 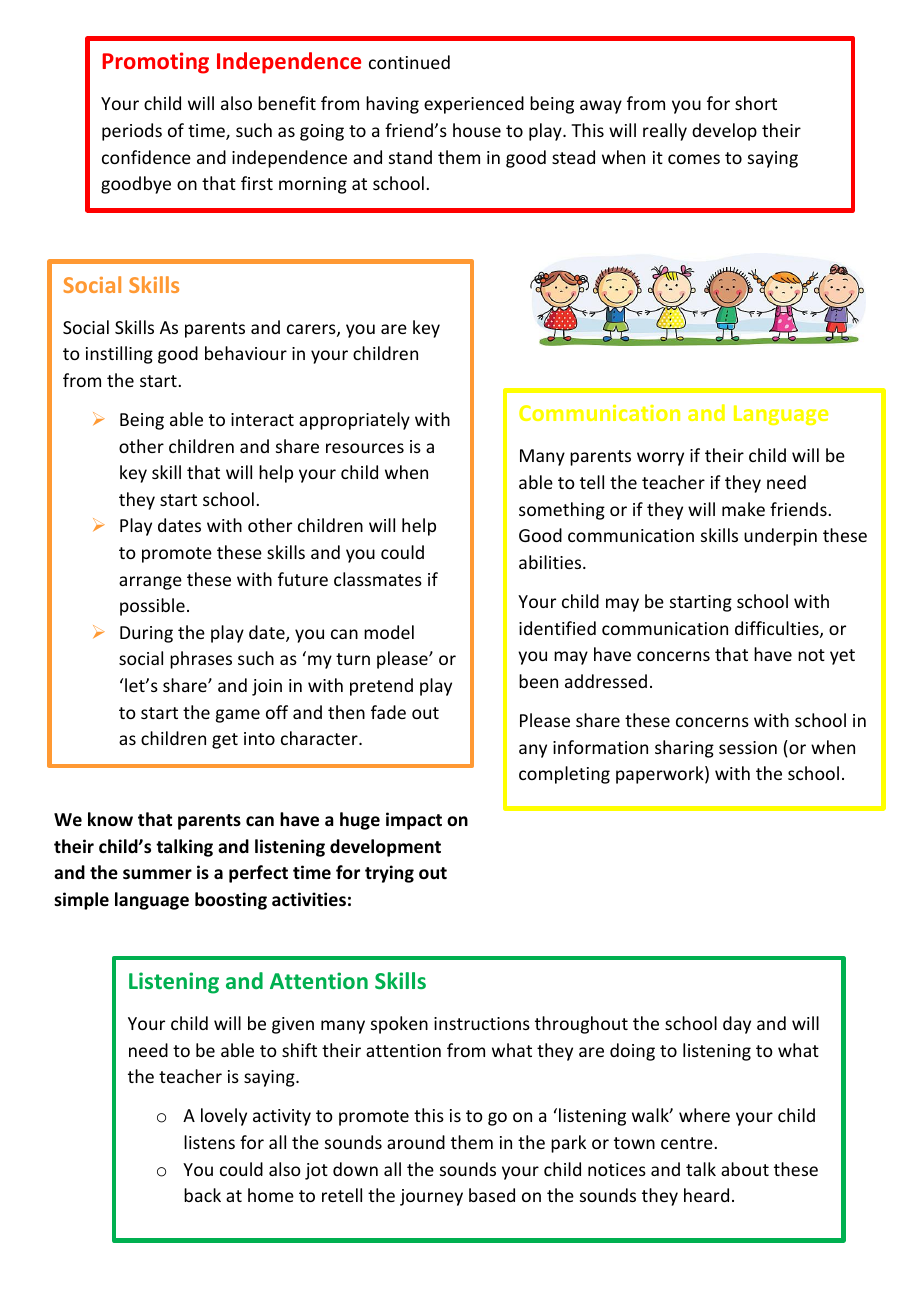 What do you see at coordinates (737, 1025) in the image?
I see `day` at bounding box center [737, 1025].
